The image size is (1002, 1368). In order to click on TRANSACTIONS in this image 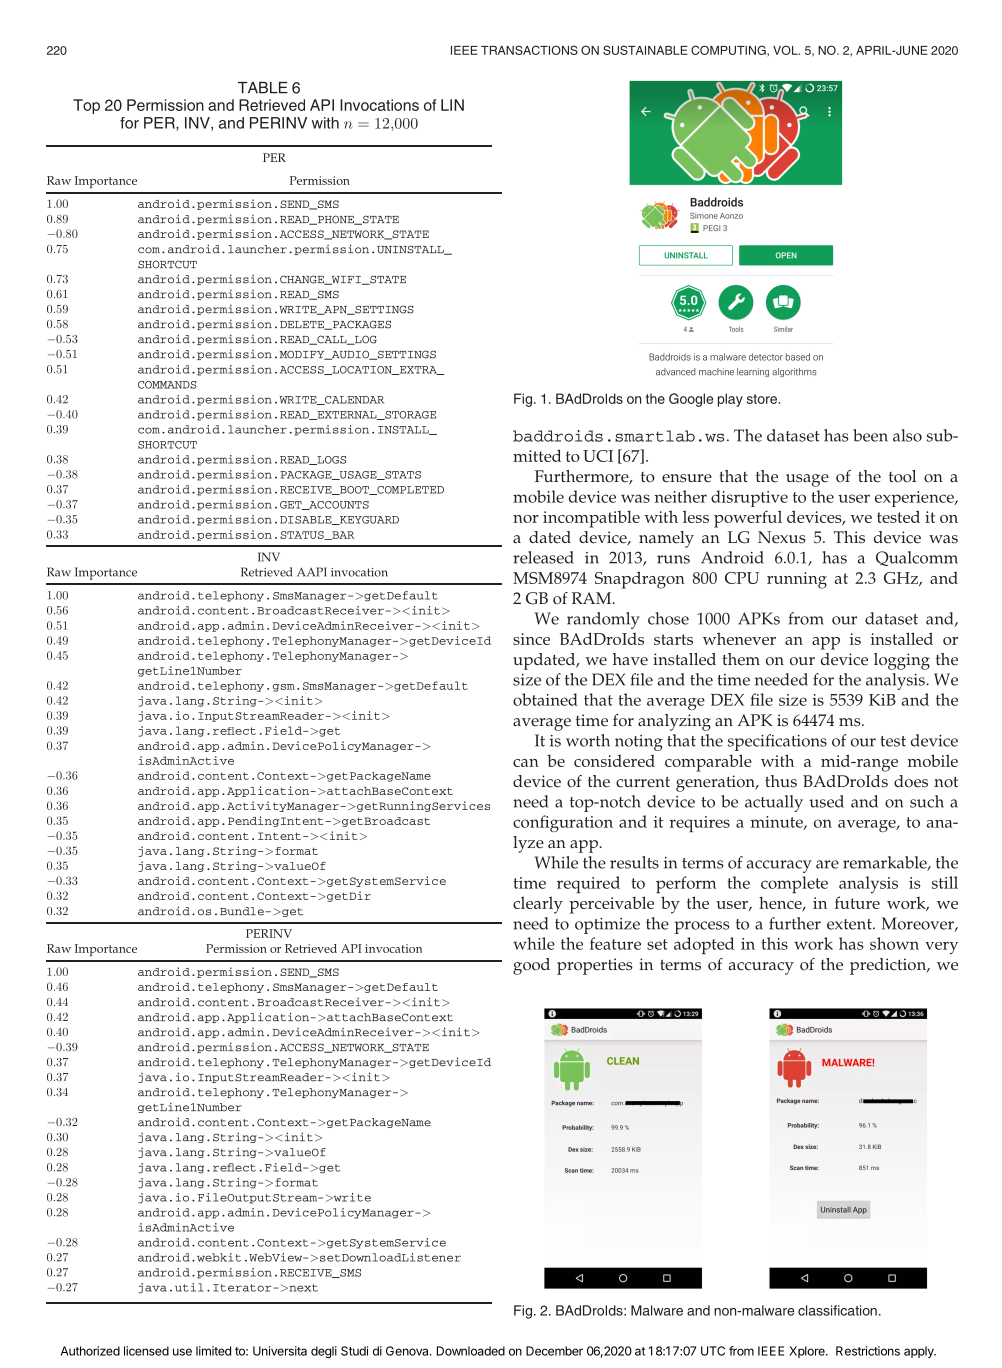, I will do `click(529, 50)`.
